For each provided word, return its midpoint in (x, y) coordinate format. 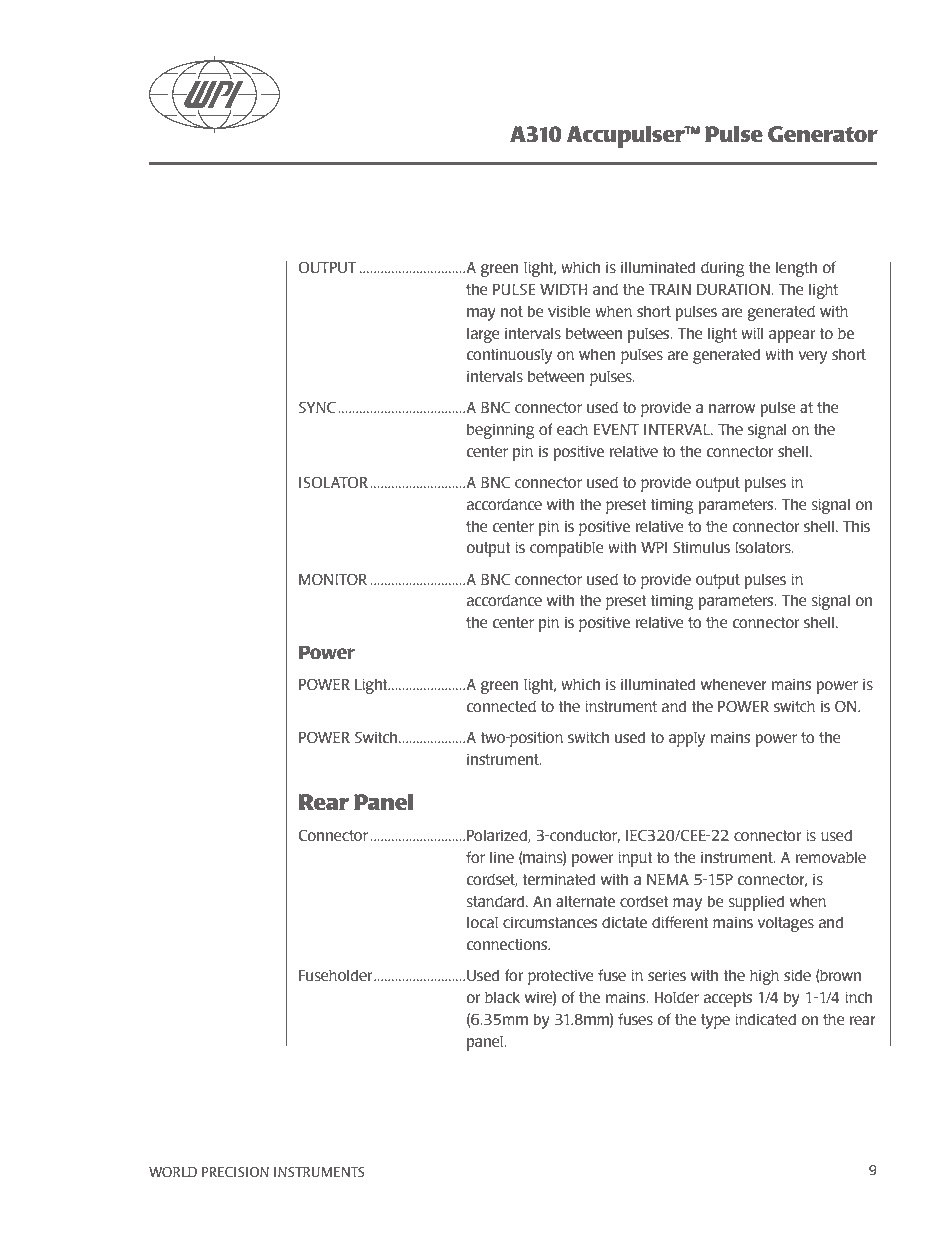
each (572, 429)
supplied (756, 903)
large (483, 335)
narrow (732, 408)
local (482, 922)
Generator (823, 134)
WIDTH (564, 289)
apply (687, 739)
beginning (501, 431)
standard (496, 901)
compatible (567, 549)
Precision (235, 1172)
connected (501, 706)
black (502, 997)
